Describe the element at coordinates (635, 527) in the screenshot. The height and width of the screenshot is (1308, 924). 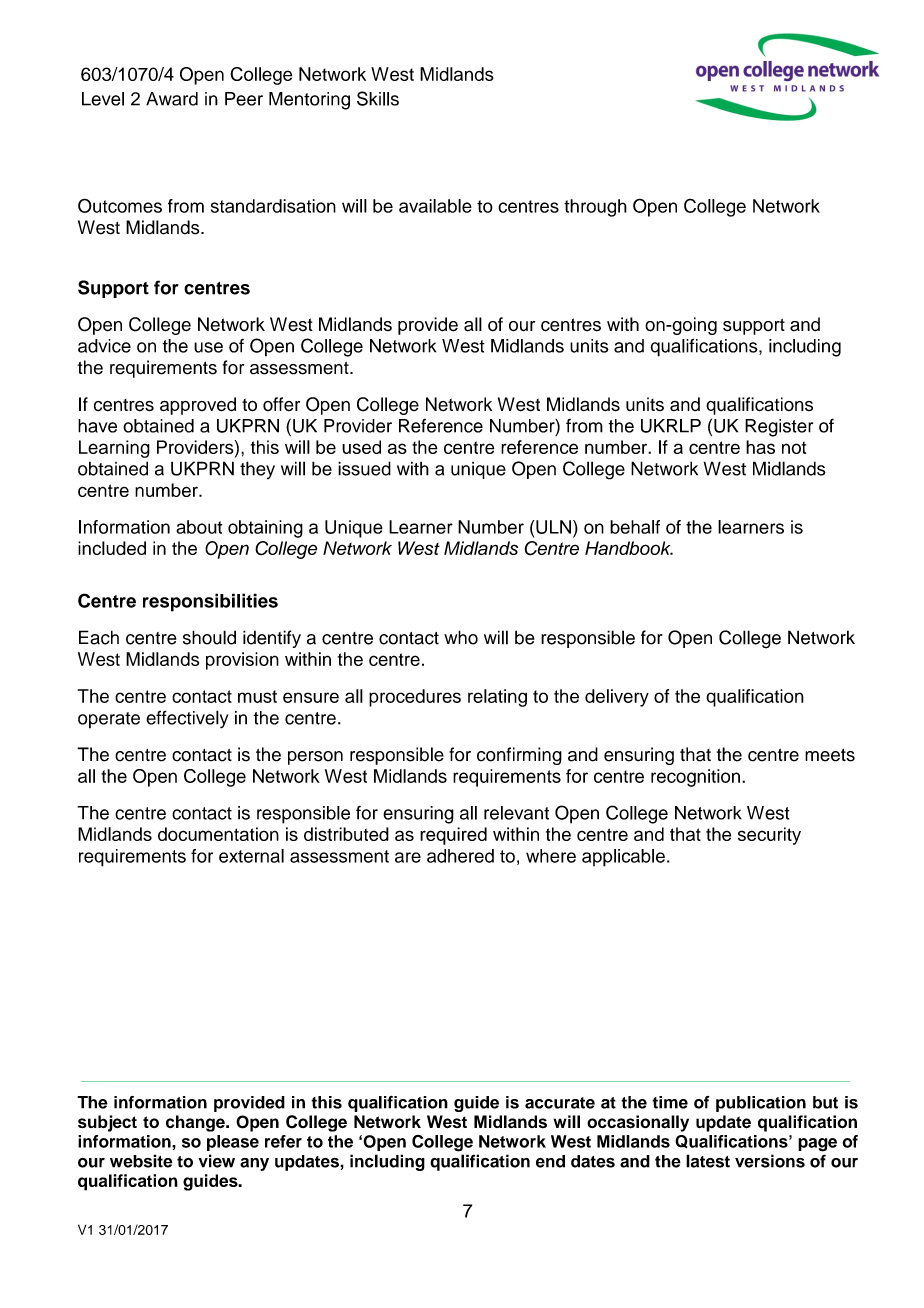
I see `behalf` at that location.
